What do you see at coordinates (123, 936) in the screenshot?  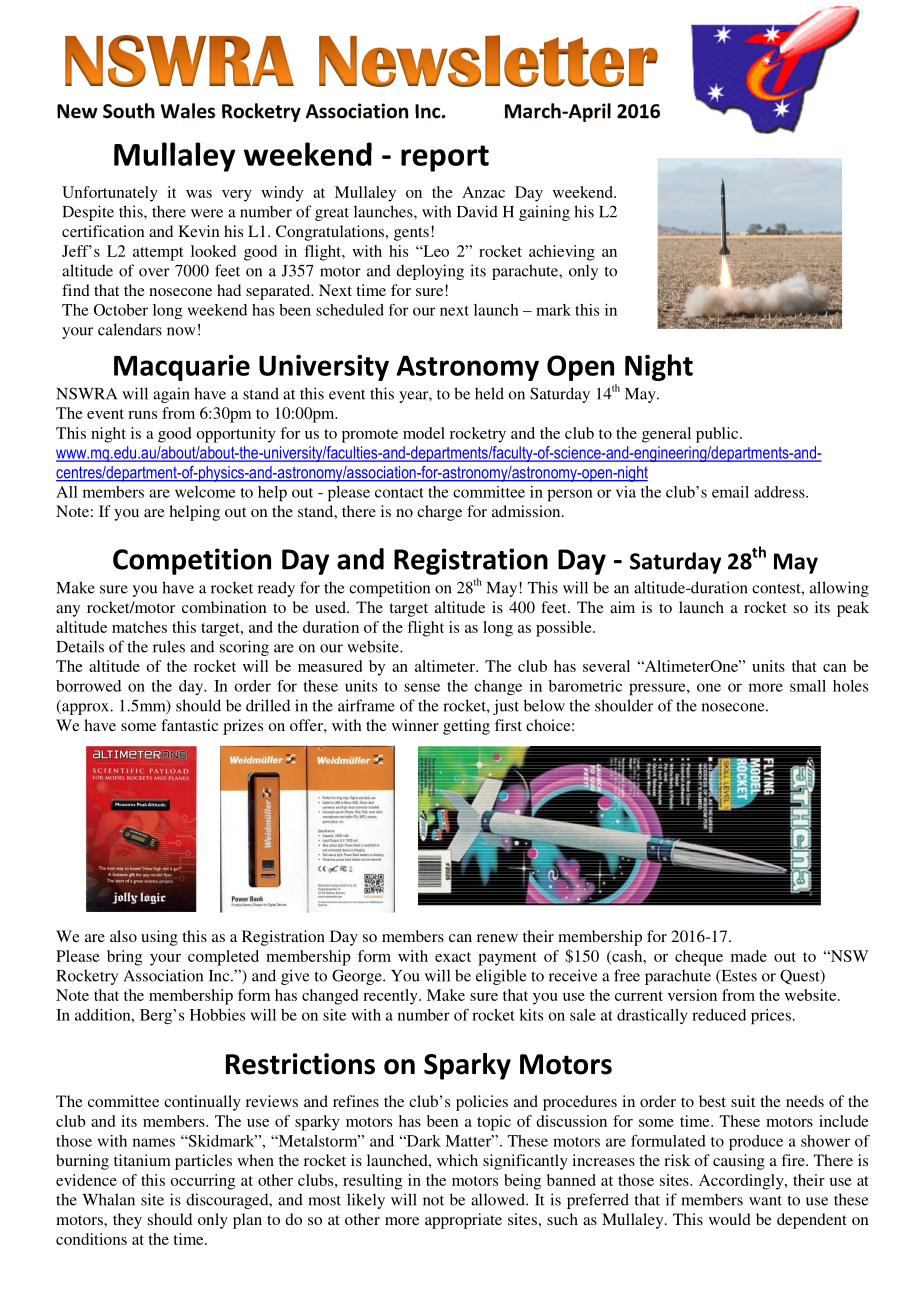 I see `also` at bounding box center [123, 936].
